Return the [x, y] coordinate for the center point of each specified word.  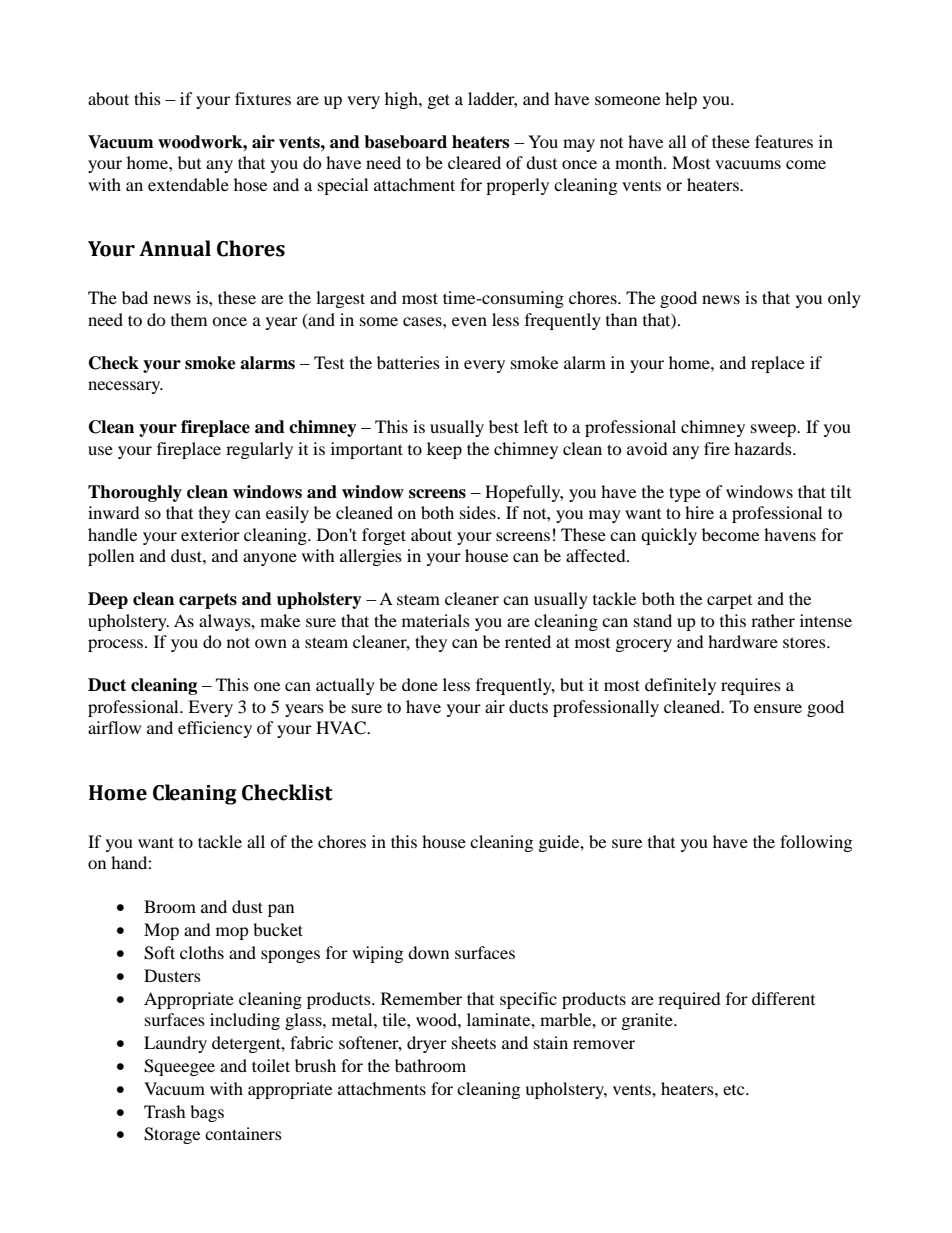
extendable [188, 184]
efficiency [215, 729]
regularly [259, 450]
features [784, 141]
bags [207, 1113]
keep [444, 450]
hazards [764, 448]
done [420, 684]
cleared [474, 162]
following [816, 843]
